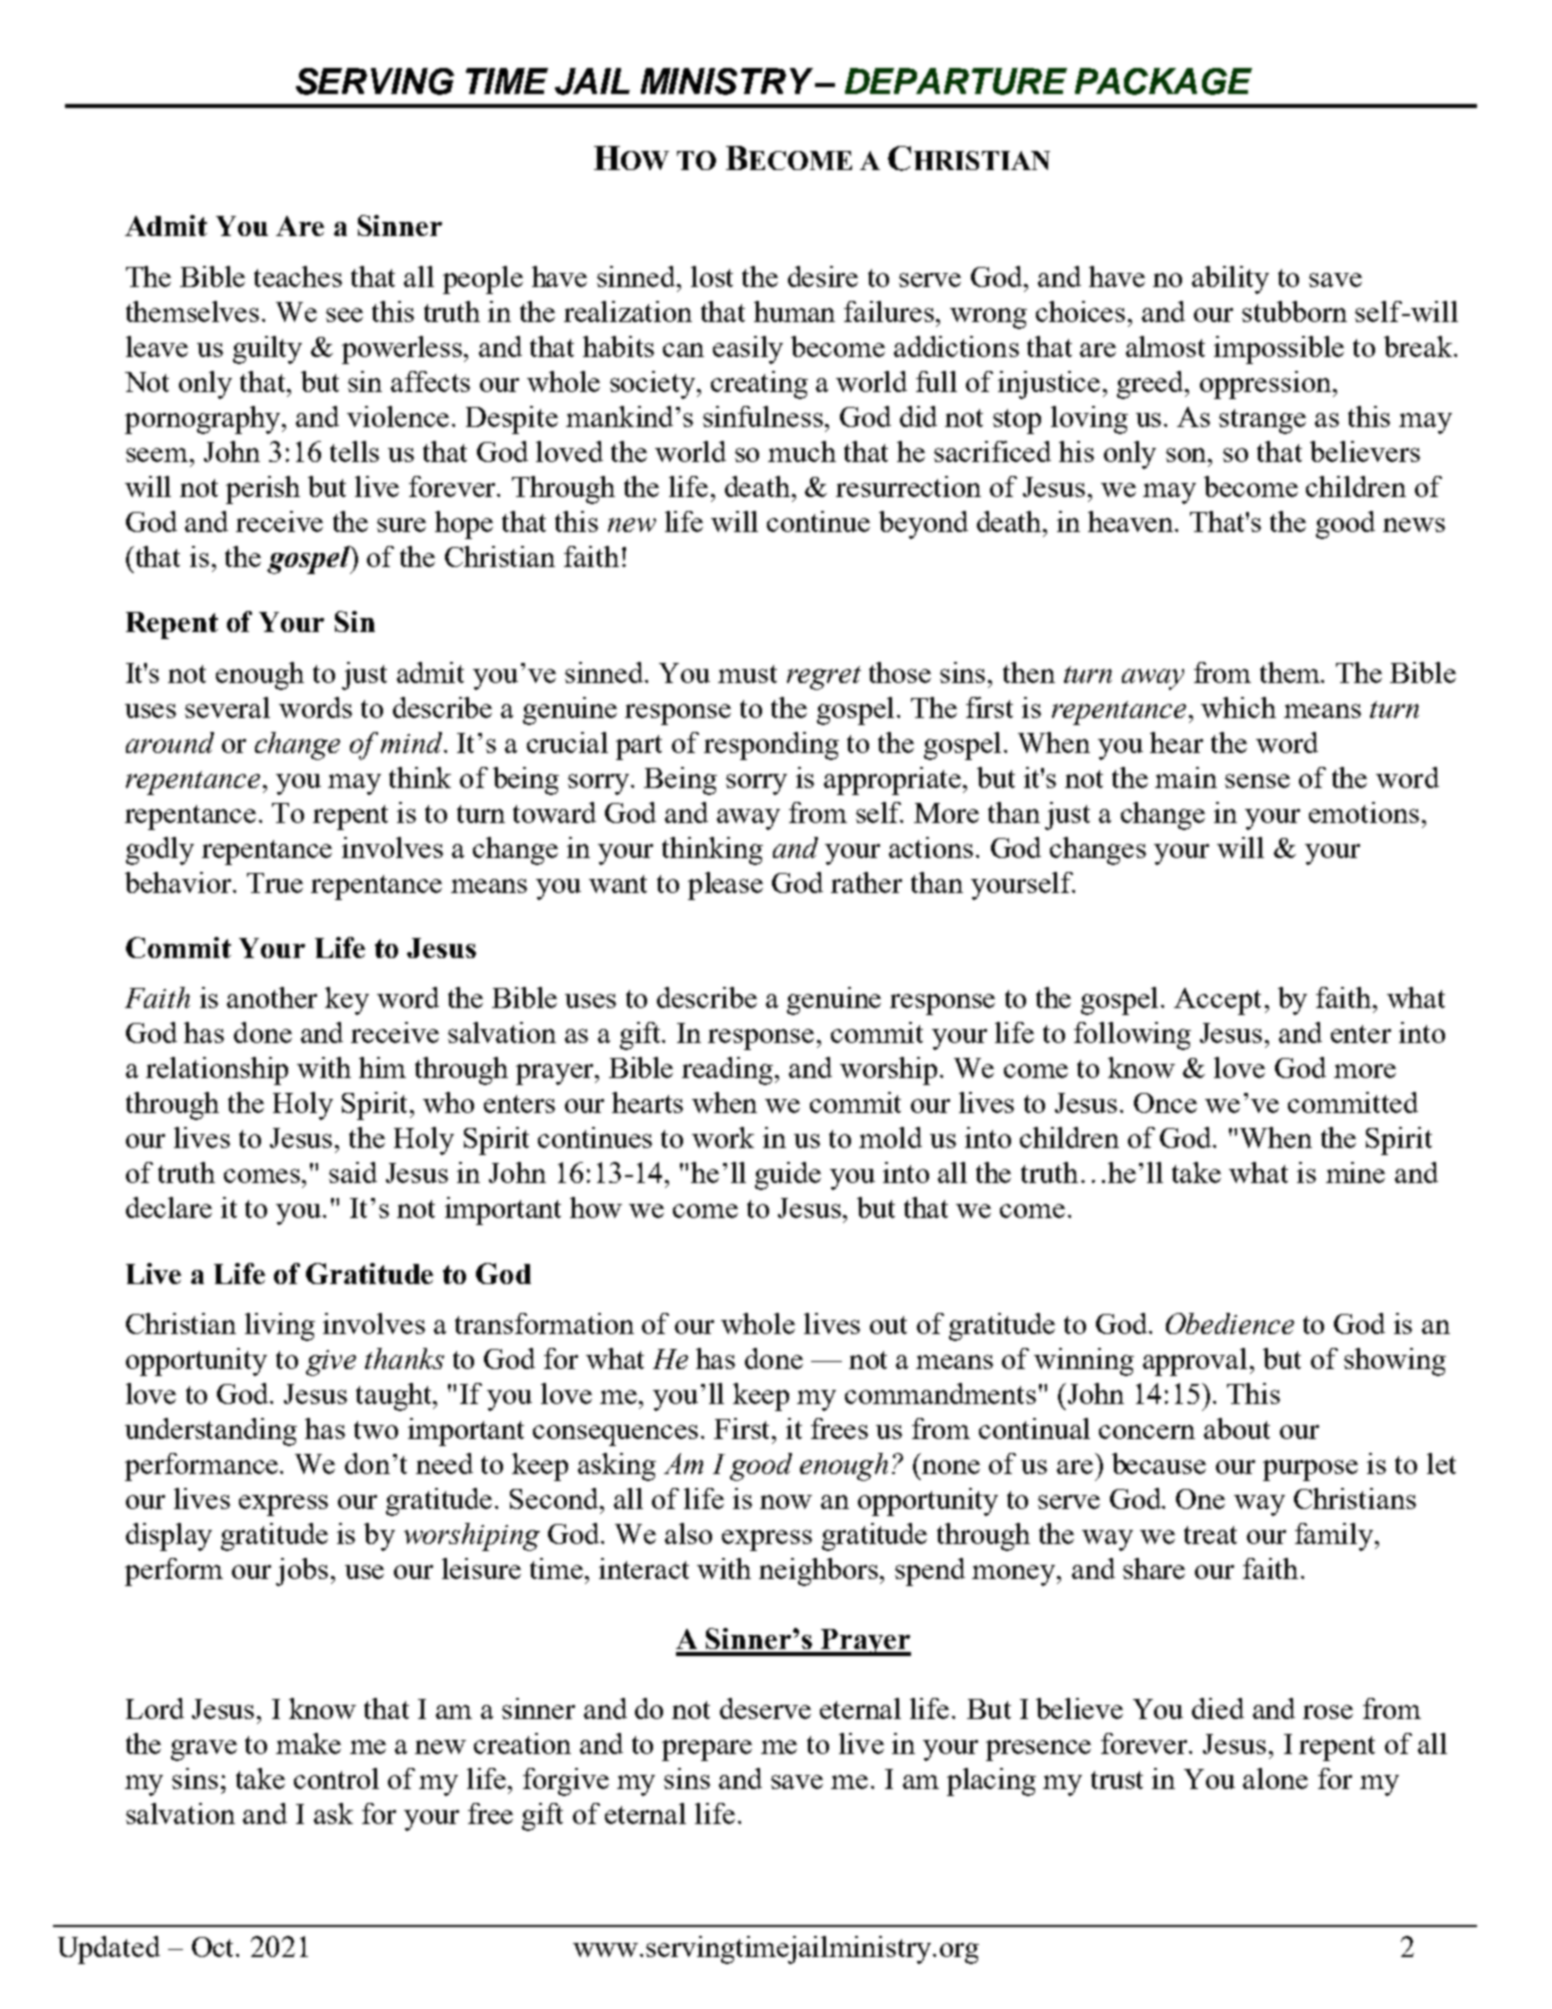  I want to click on desire, so click(823, 276).
